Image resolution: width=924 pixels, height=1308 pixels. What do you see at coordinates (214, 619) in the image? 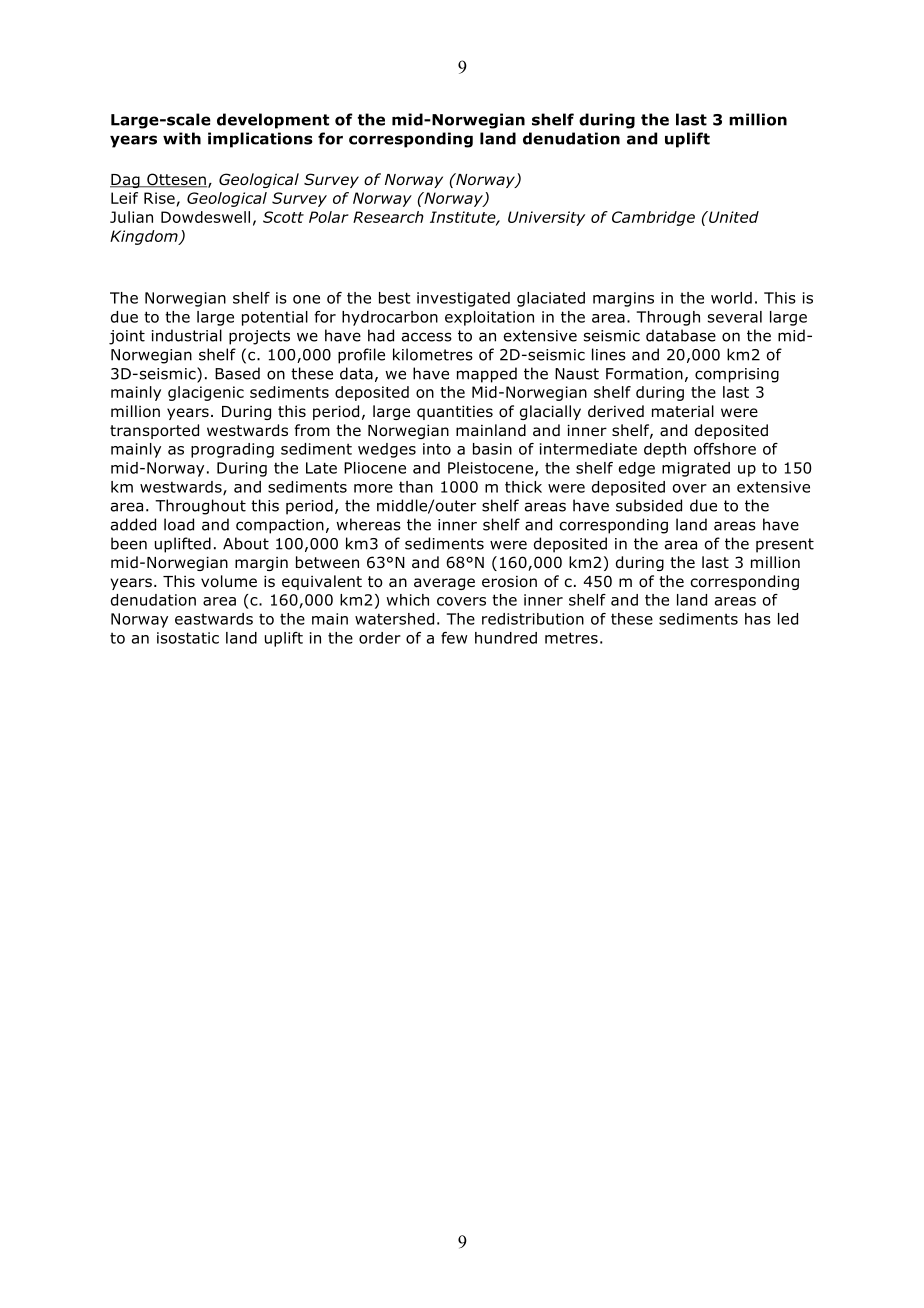
I see `eastwards` at bounding box center [214, 619].
